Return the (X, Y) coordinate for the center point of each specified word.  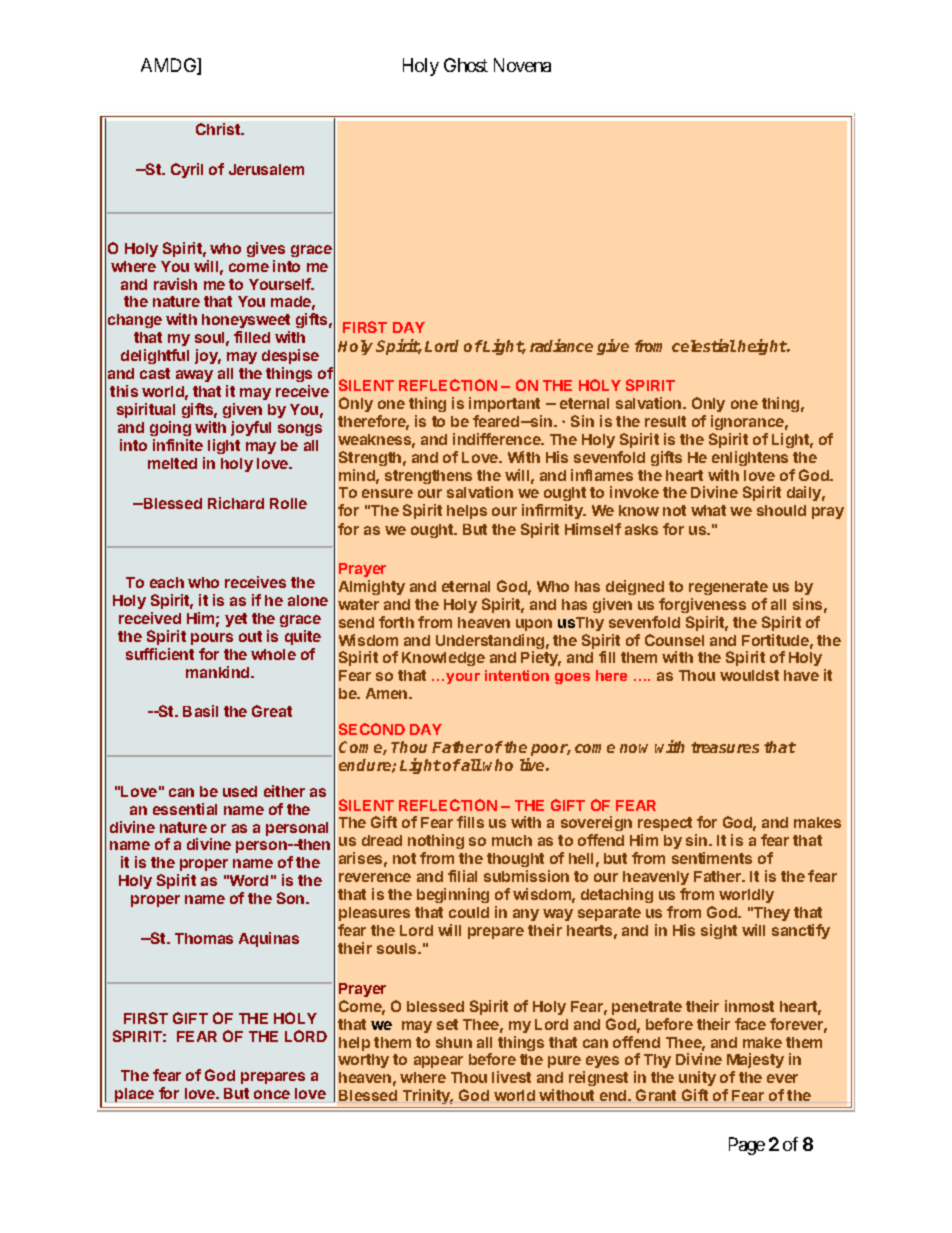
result (665, 421)
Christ (219, 129)
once (272, 1094)
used (240, 791)
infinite (178, 445)
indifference (498, 439)
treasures (725, 747)
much (512, 840)
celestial (704, 345)
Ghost (466, 65)
